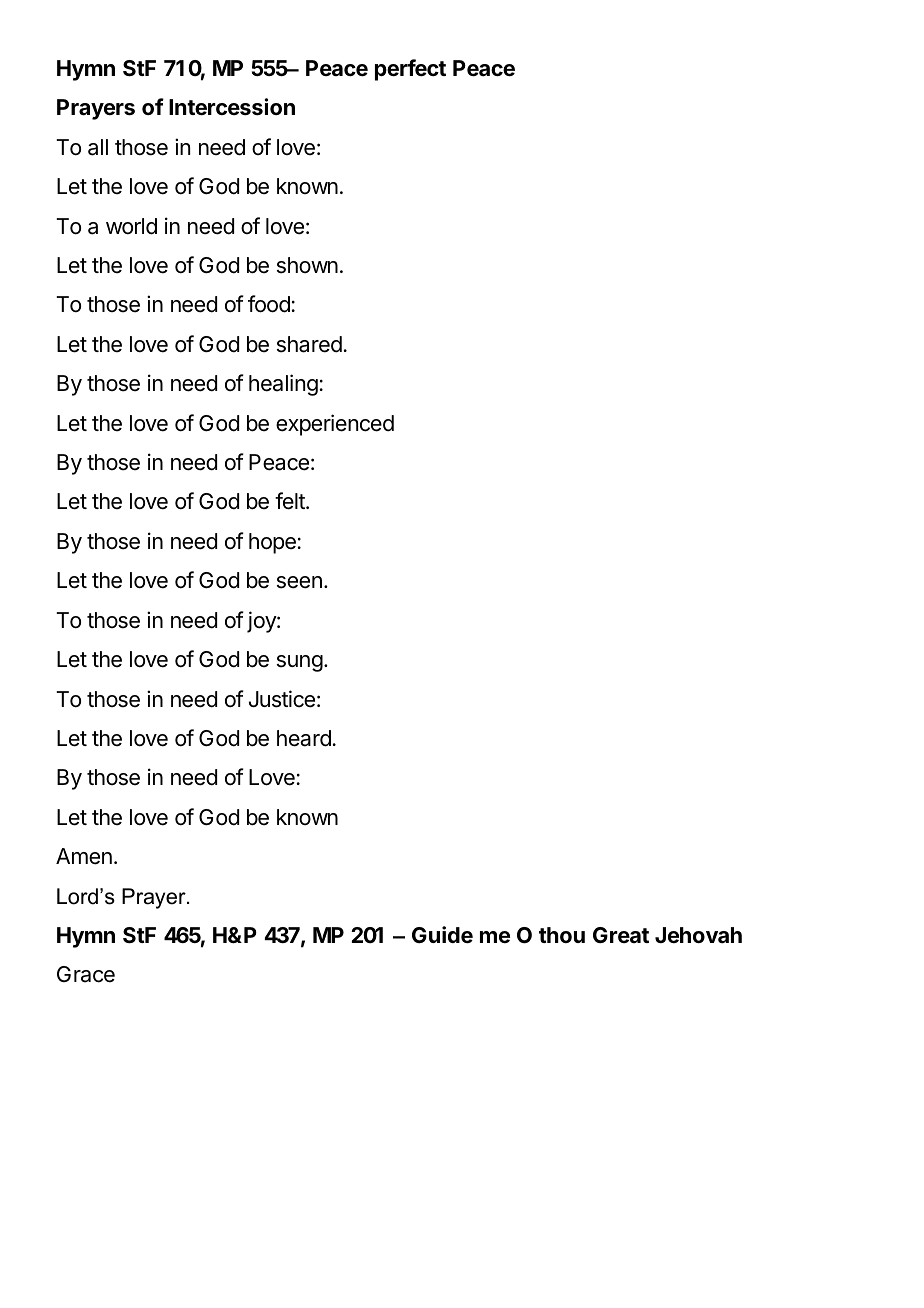  Describe the element at coordinates (232, 107) in the image. I see `Intercession` at that location.
